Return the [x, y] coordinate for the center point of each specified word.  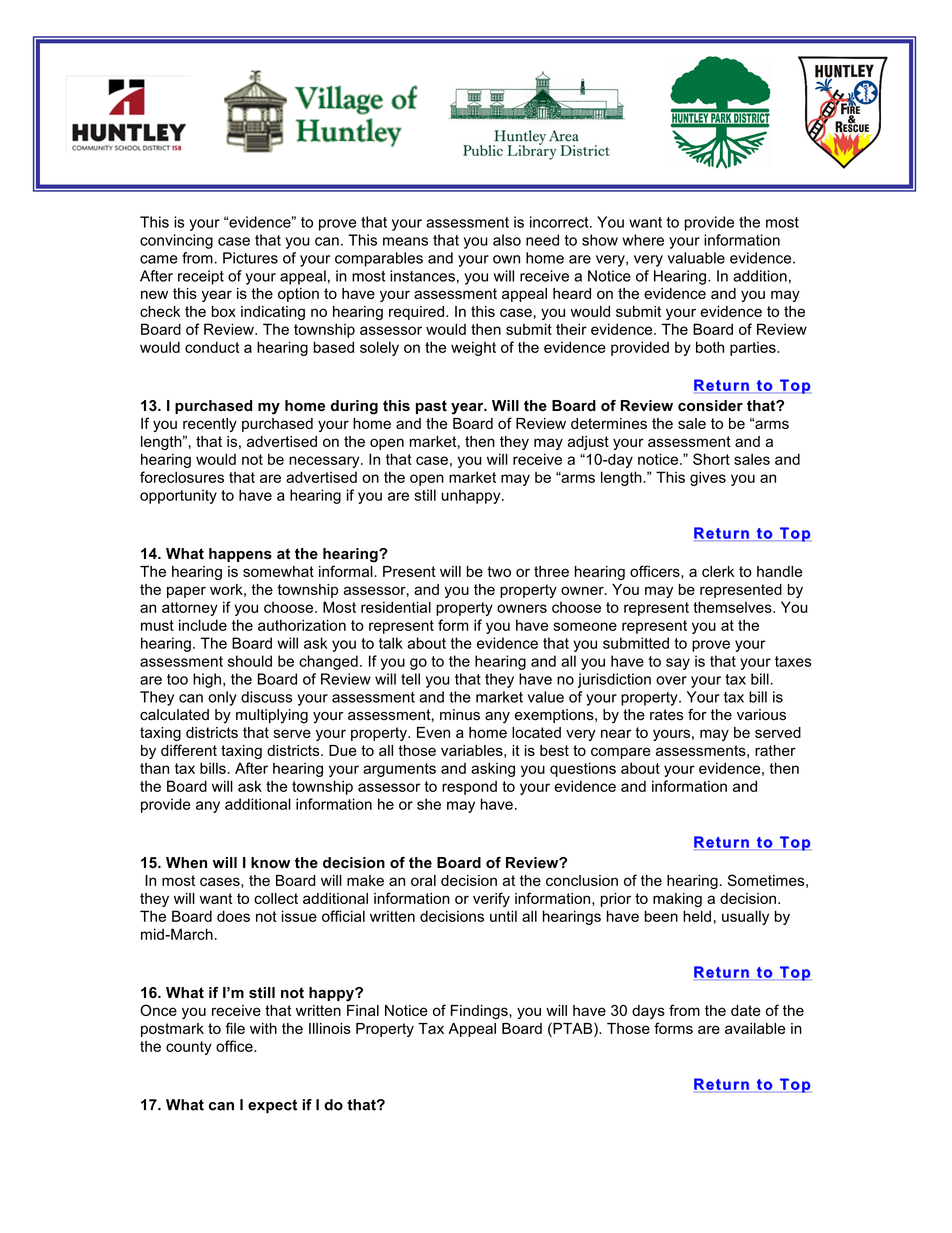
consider [710, 406]
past [431, 407]
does [233, 916]
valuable [696, 258]
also [507, 240]
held [697, 916]
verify [491, 899]
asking [493, 769]
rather [775, 750]
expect [272, 1106]
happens [240, 555]
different [189, 750]
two [499, 571]
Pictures [250, 258]
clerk [718, 571]
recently [210, 425]
